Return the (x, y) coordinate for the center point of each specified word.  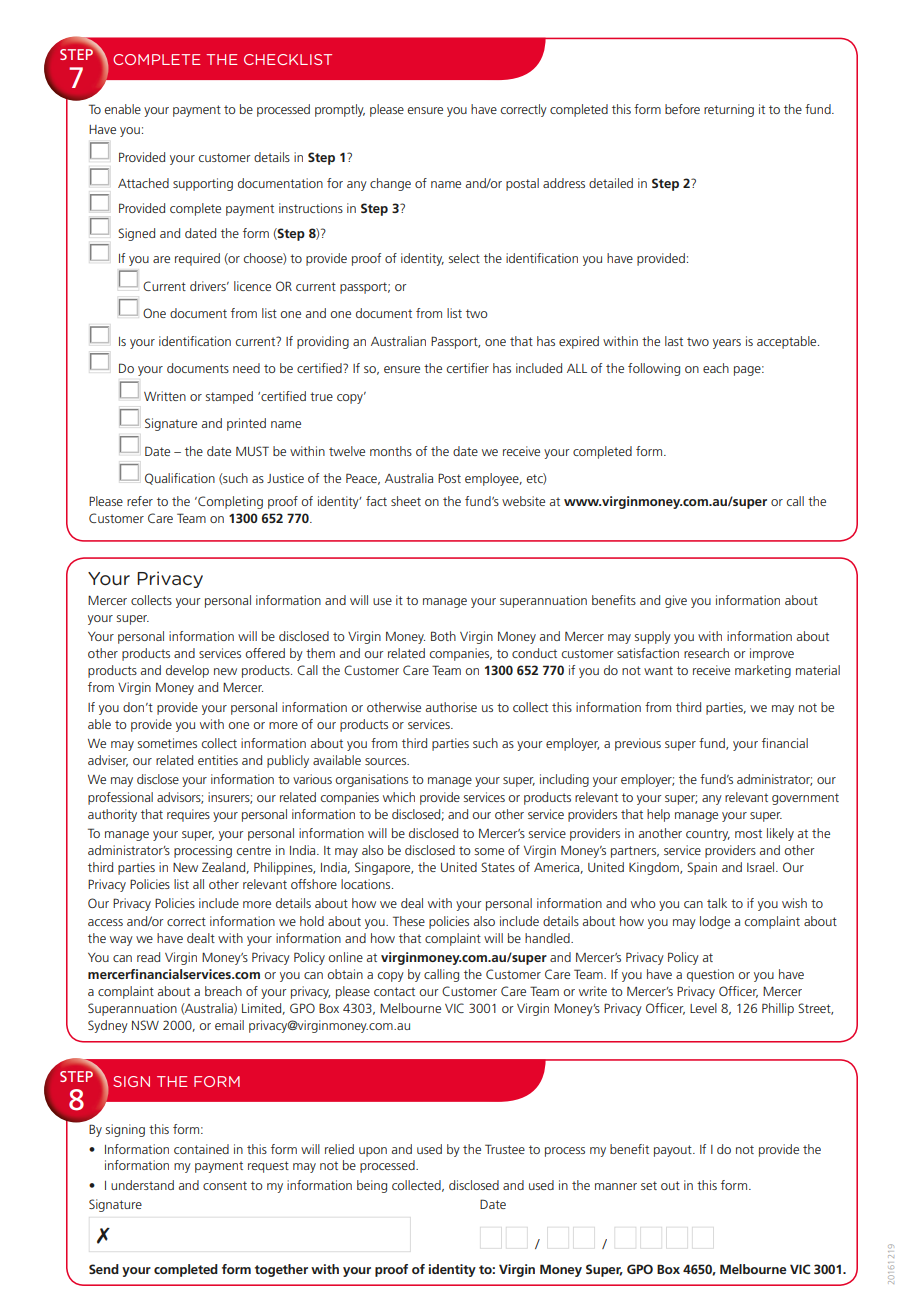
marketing (763, 671)
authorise (451, 707)
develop (187, 671)
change (390, 184)
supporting (203, 184)
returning (729, 110)
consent (225, 1185)
